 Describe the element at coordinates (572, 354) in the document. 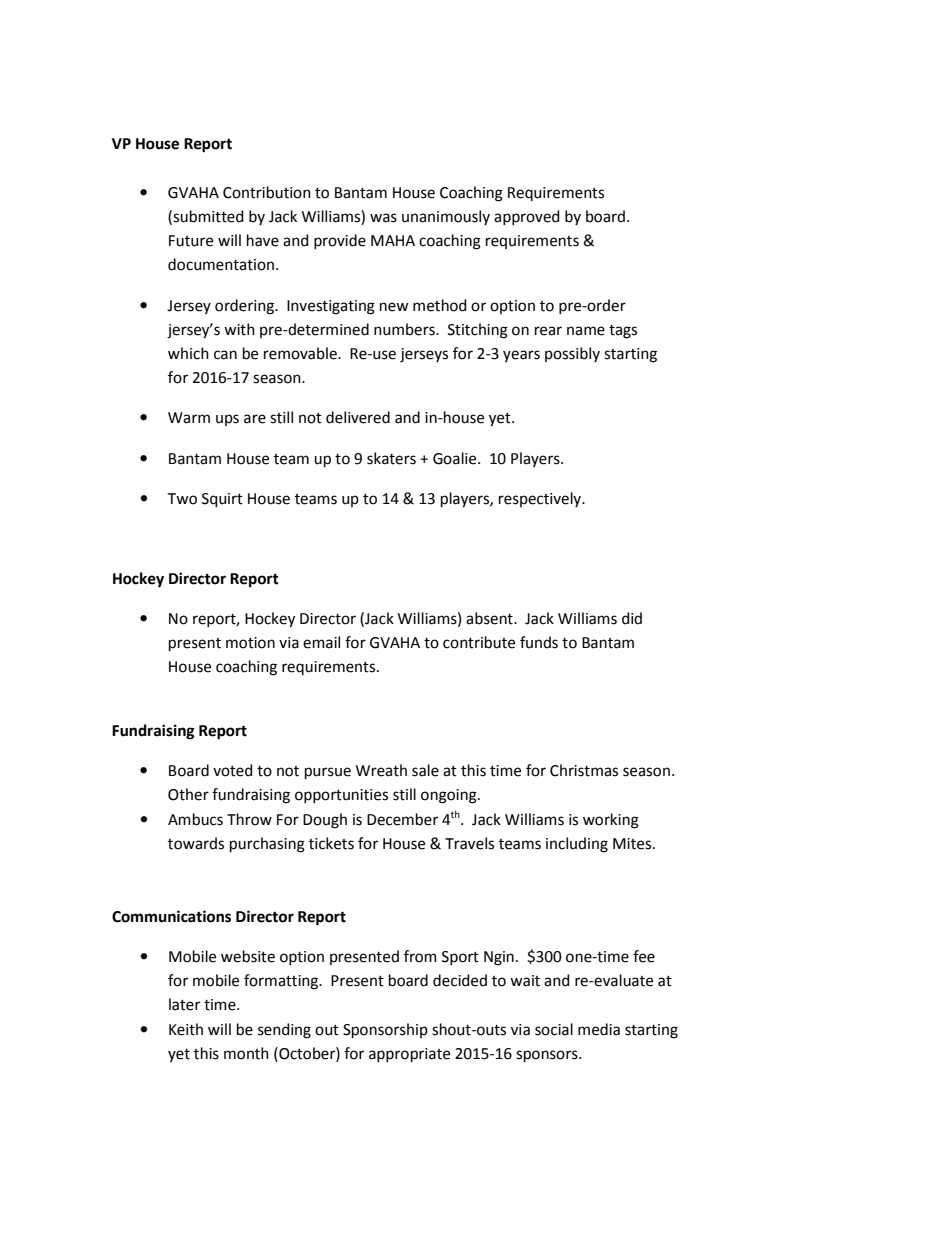

I see `possibly` at that location.
